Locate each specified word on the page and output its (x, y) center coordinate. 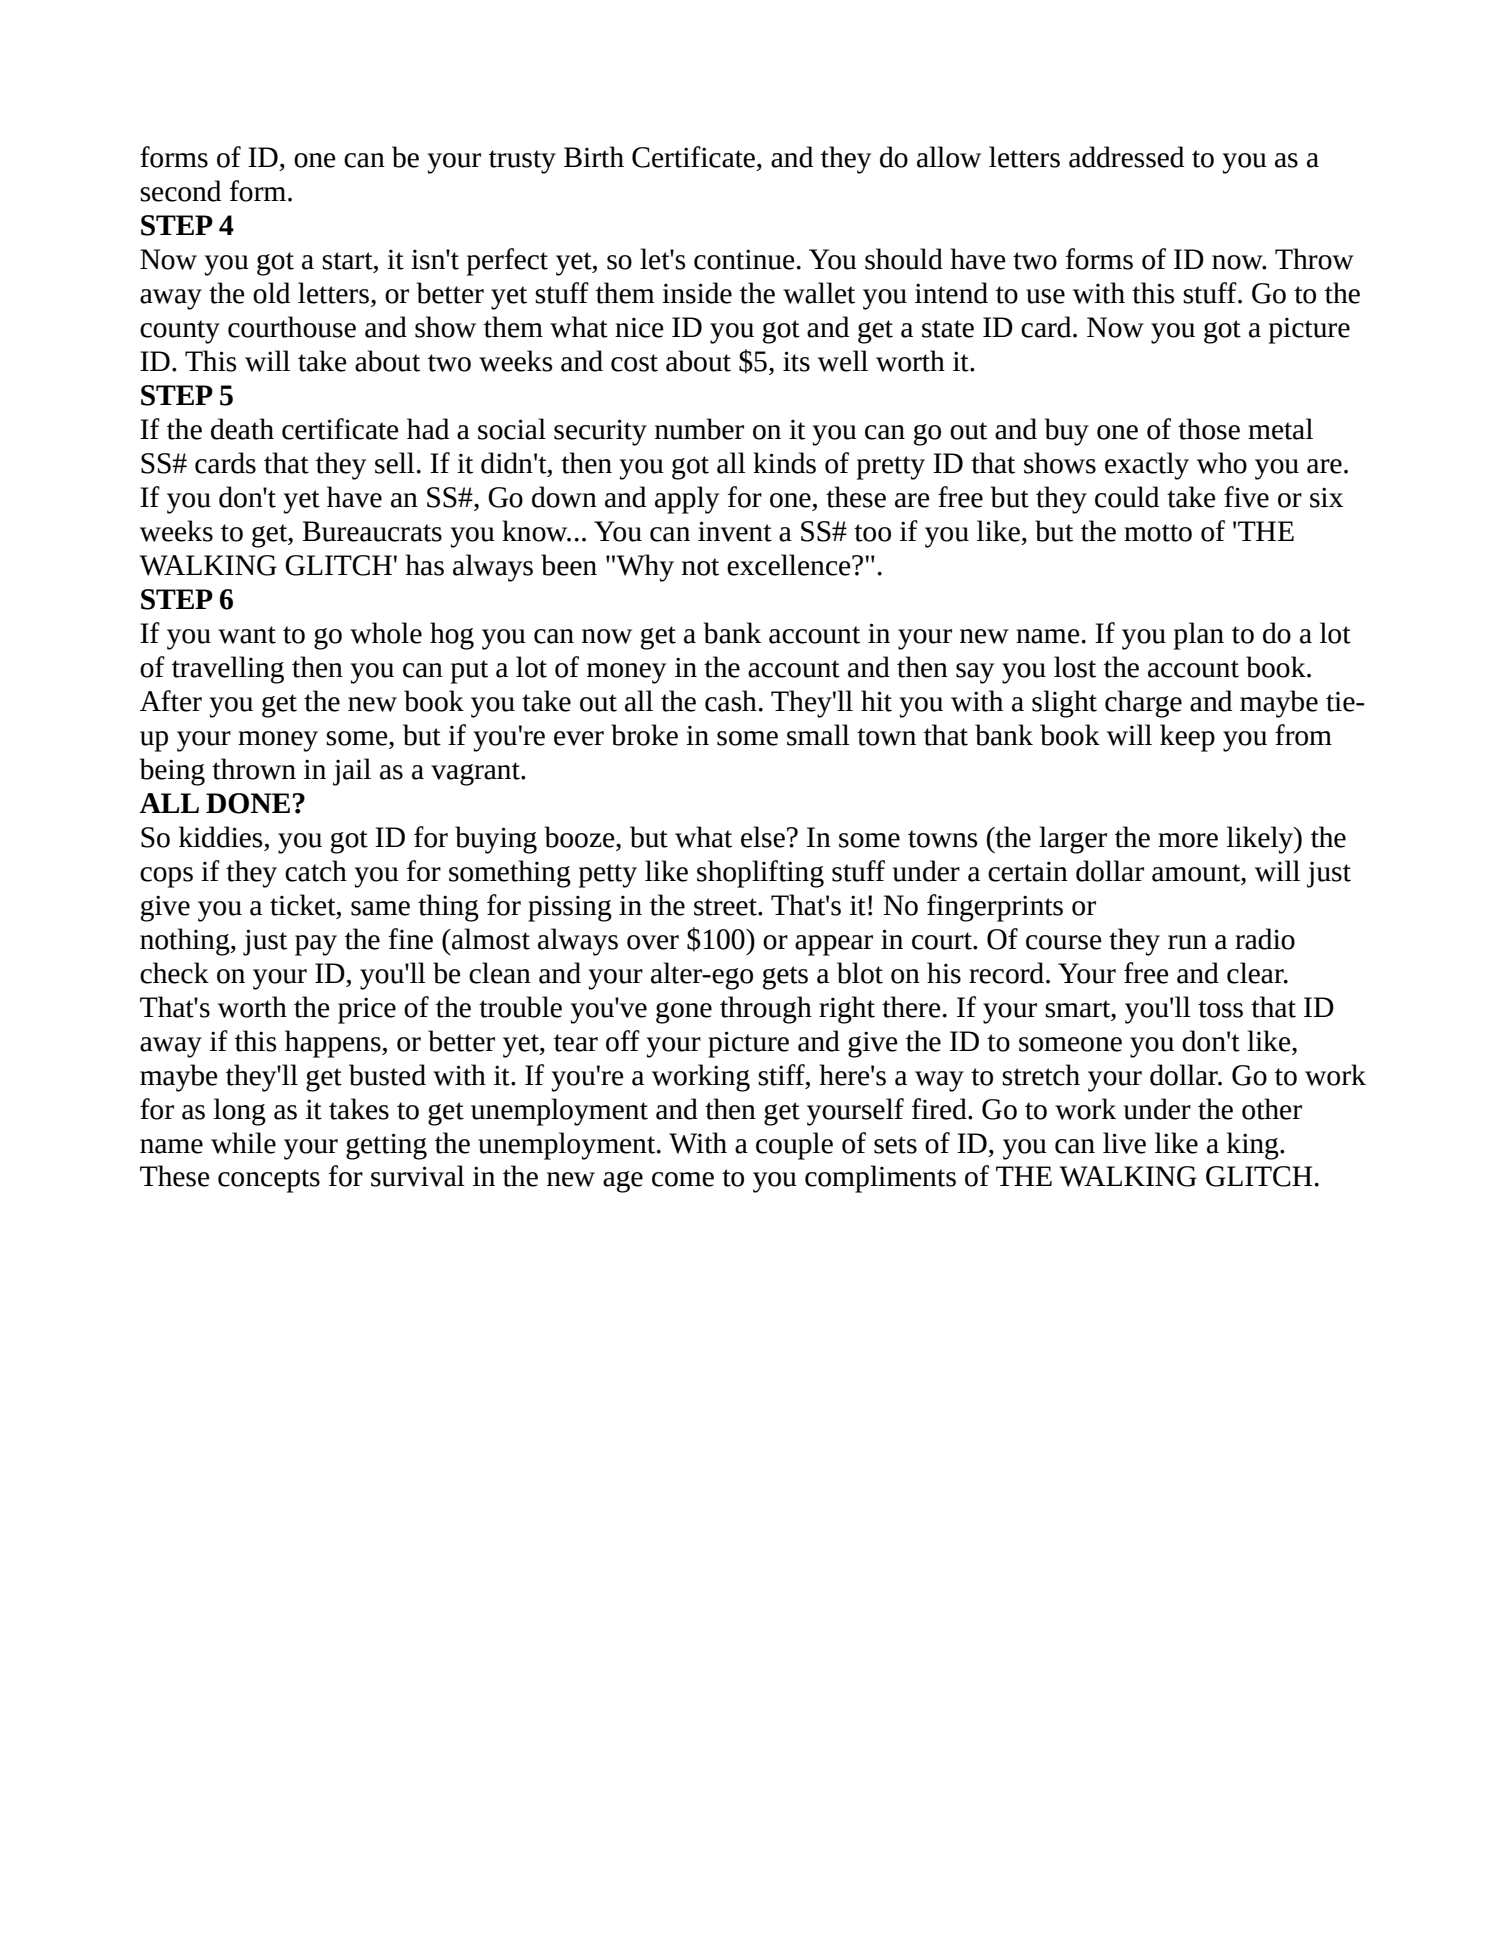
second (180, 191)
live (1124, 1143)
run (1187, 942)
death (242, 429)
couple (794, 1146)
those (1209, 429)
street (726, 907)
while (243, 1143)
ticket (304, 905)
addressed (1126, 157)
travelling (228, 670)
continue (744, 259)
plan (1199, 636)
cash (731, 701)
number (699, 429)
